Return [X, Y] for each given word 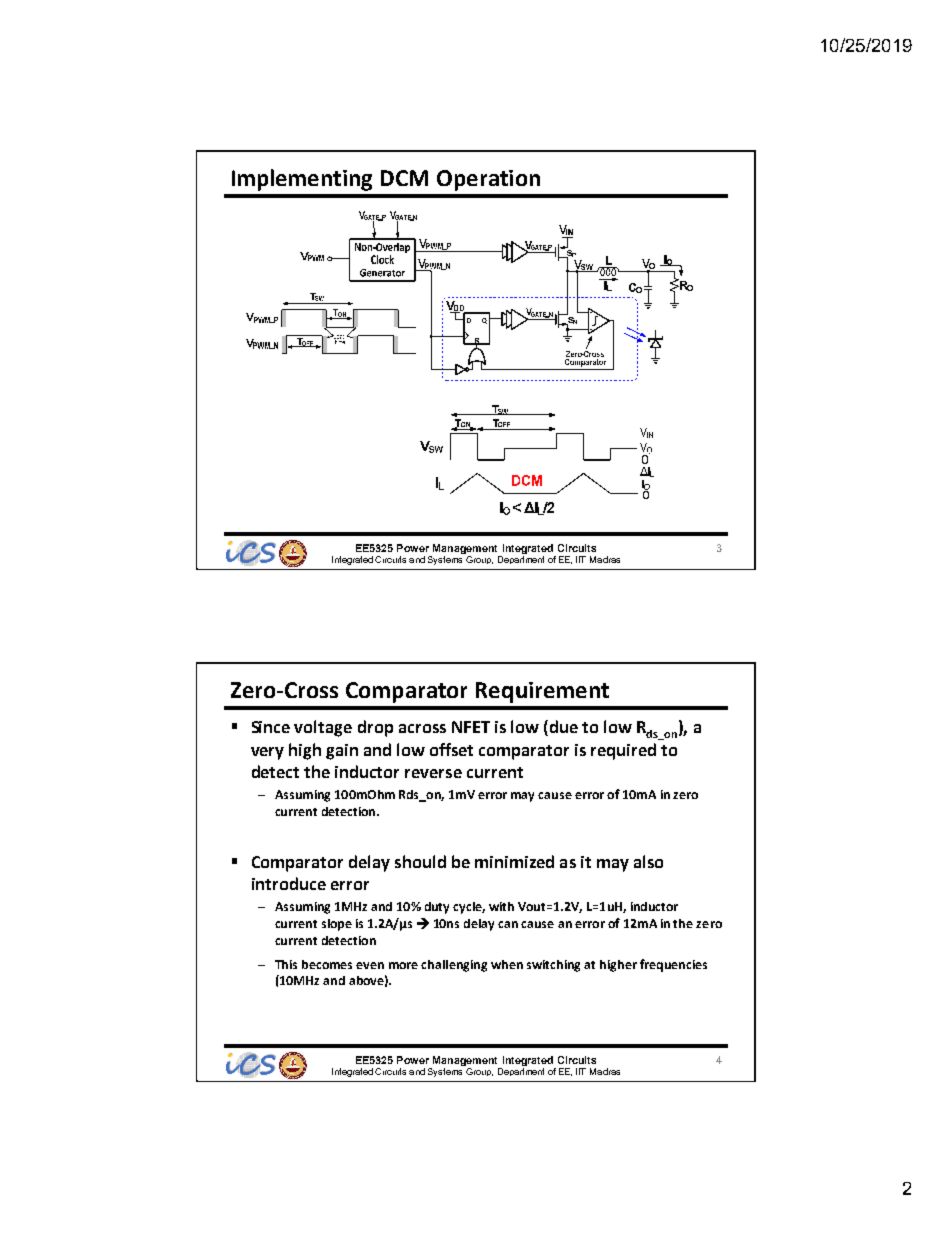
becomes [327, 964]
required [623, 751]
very [267, 753]
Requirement [542, 692]
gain [342, 752]
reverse [433, 773]
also [648, 861]
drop [375, 728]
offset [451, 749]
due [562, 728]
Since [271, 727]
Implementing [302, 180]
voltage [323, 728]
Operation [488, 180]
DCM [404, 178]
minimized [514, 861]
